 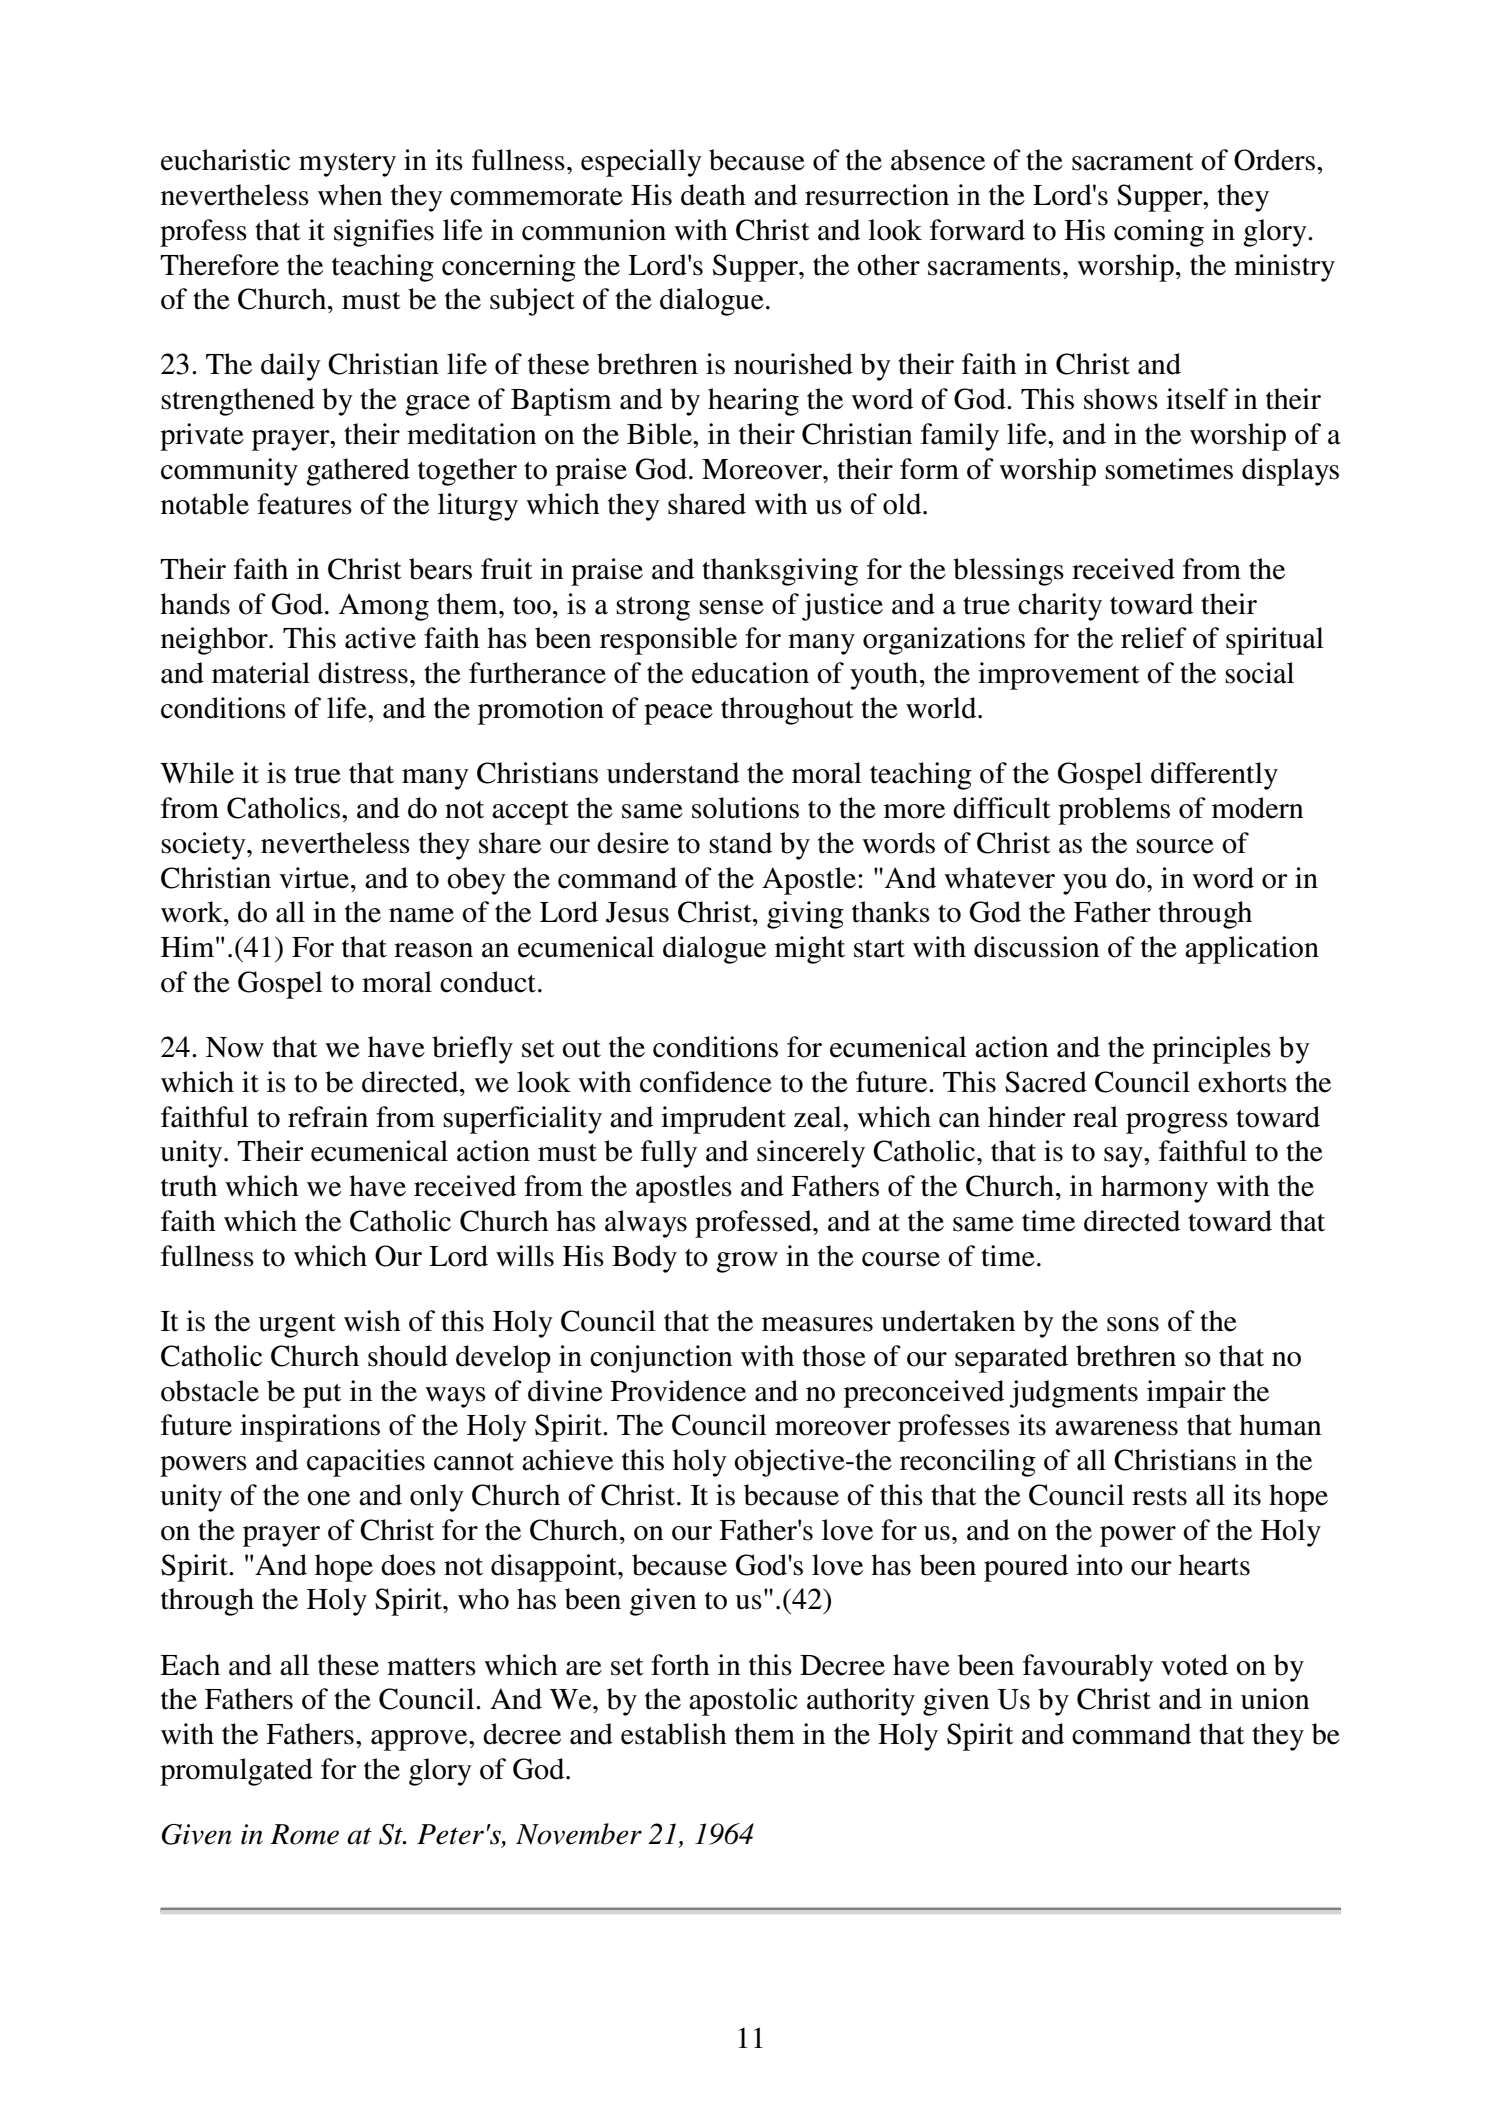 I want to click on differently, so click(x=1214, y=776).
